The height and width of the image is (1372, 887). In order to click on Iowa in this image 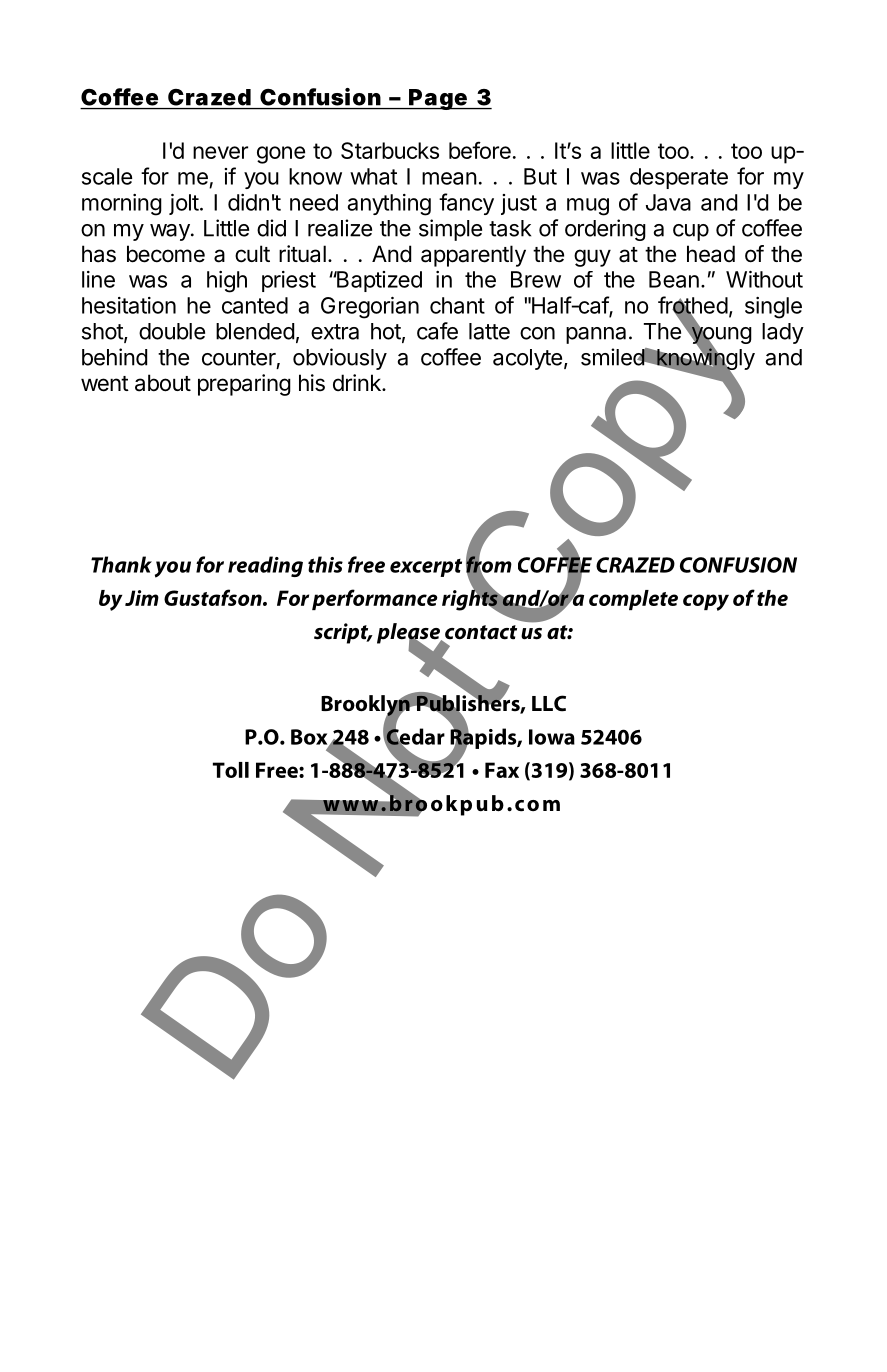, I will do `click(552, 737)`.
